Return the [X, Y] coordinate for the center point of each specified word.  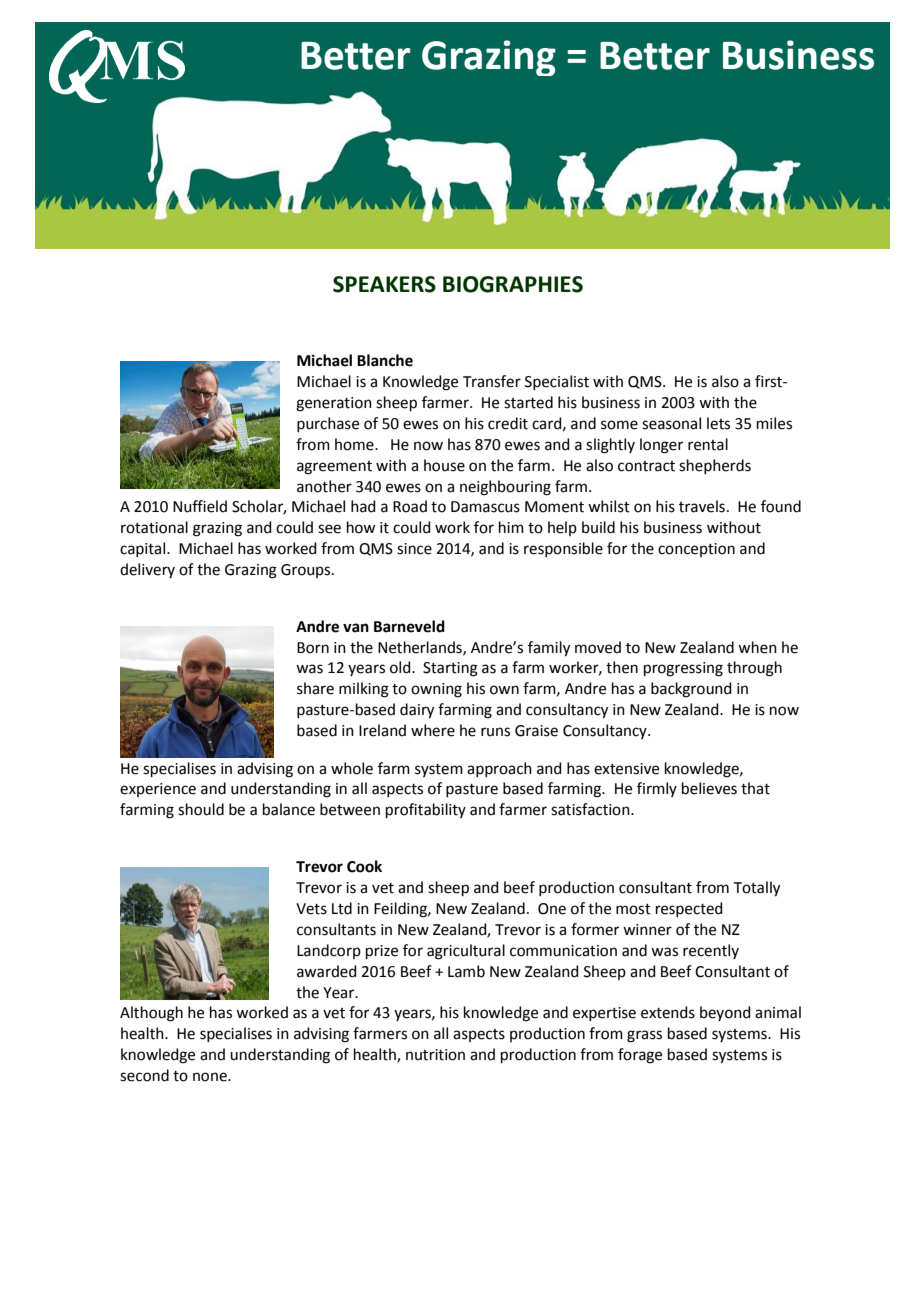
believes [709, 788]
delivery [147, 570]
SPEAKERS [384, 284]
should [201, 809]
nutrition [435, 1055]
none [211, 1077]
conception [696, 550]
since [414, 549]
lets [718, 423]
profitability [426, 810]
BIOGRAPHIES [513, 284]
